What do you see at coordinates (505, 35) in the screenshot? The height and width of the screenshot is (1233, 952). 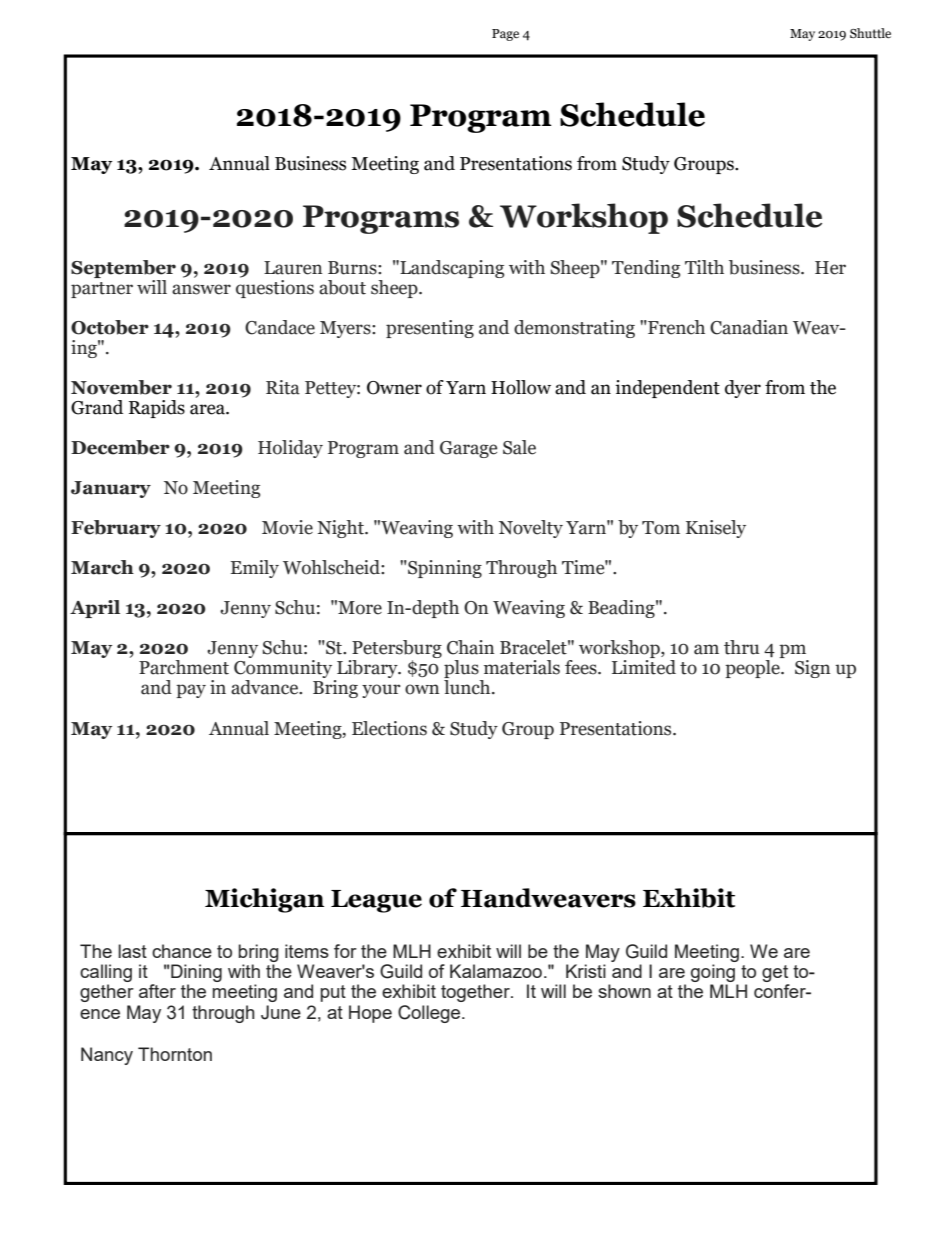 I see `Page` at bounding box center [505, 35].
